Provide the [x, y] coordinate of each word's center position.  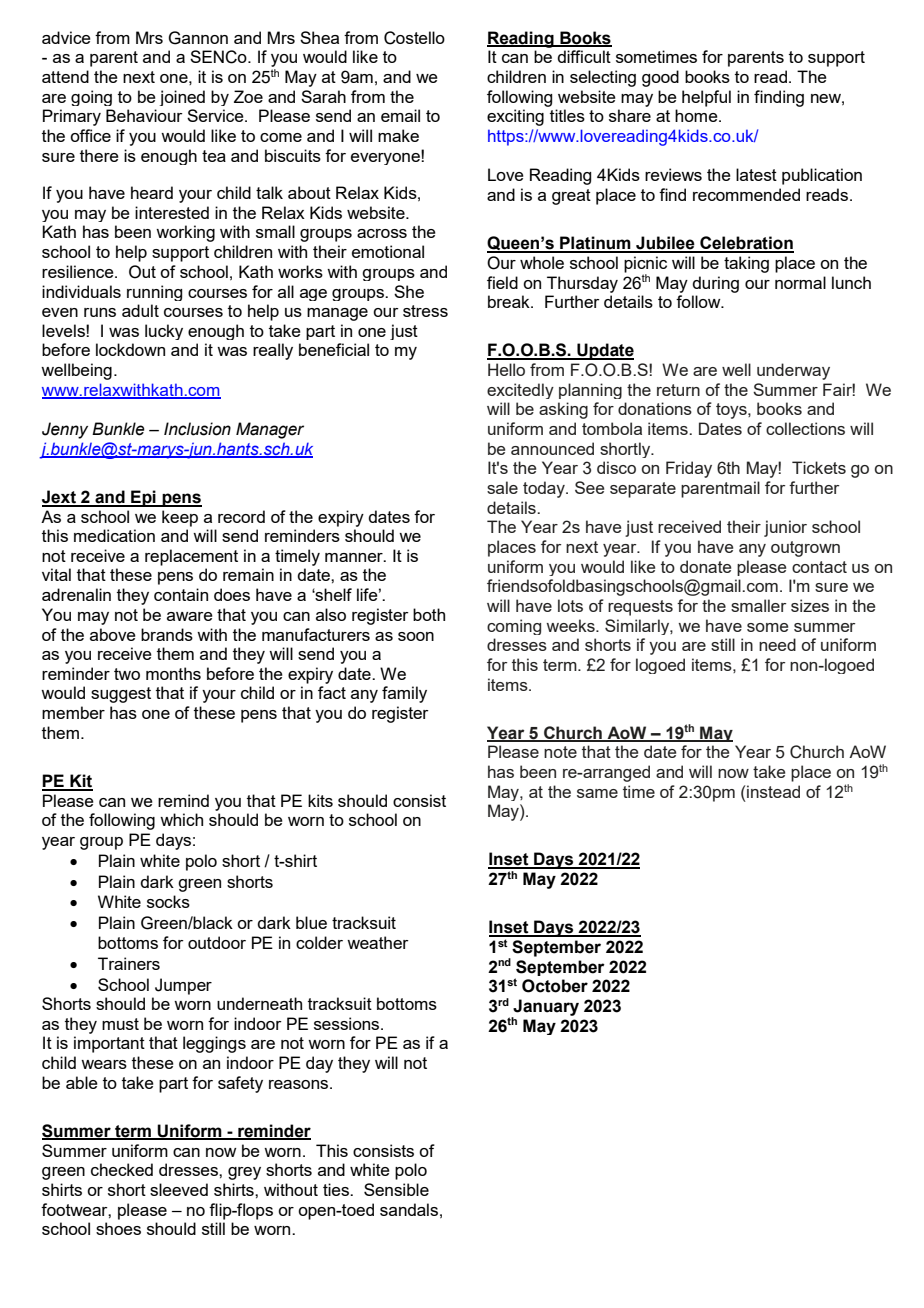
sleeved [179, 1189]
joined [182, 98]
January [545, 1008]
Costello [414, 38]
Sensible [396, 1189]
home [697, 115]
